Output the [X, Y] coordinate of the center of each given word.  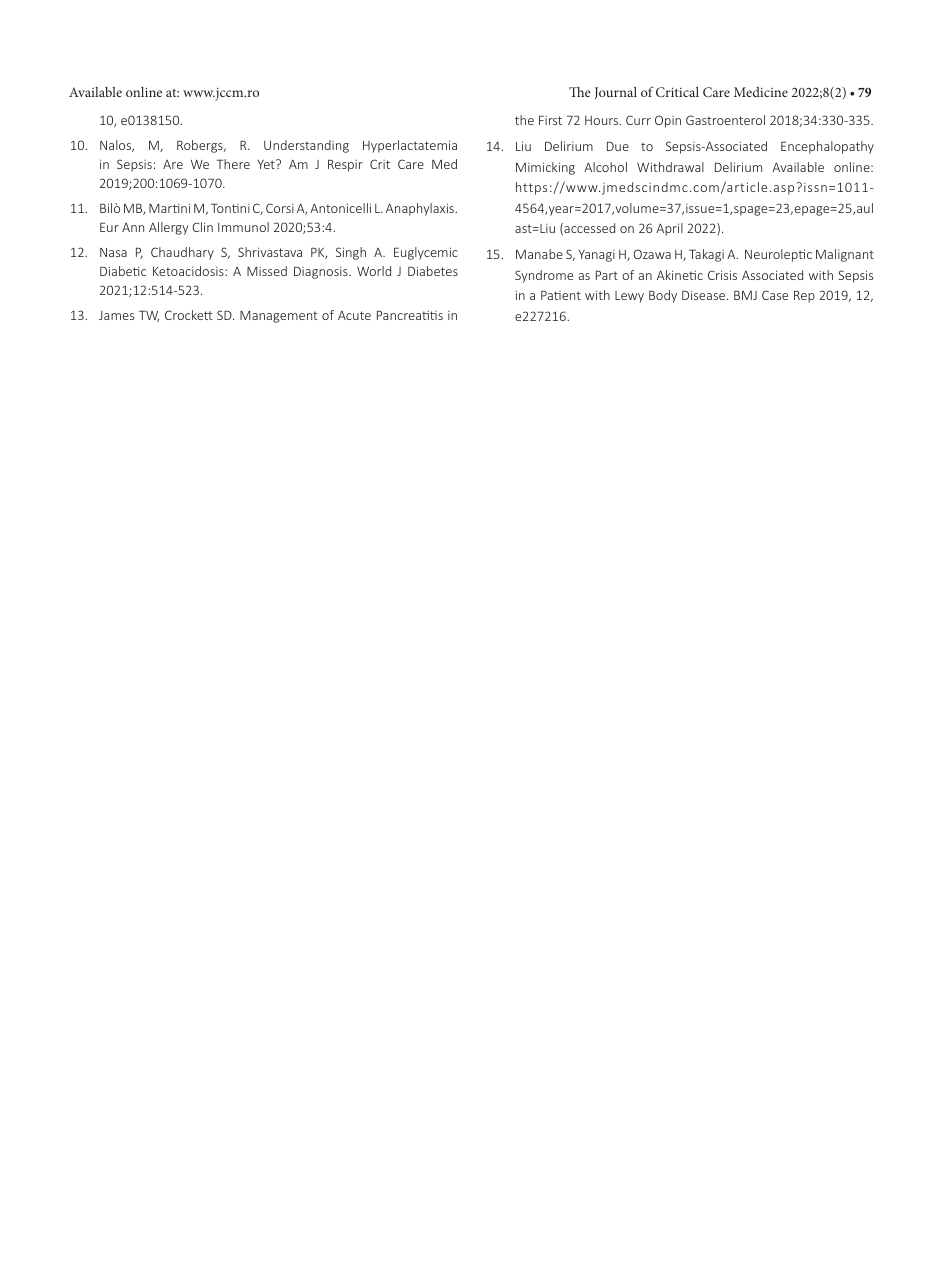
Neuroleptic [778, 255]
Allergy [169, 228]
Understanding [306, 146]
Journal [616, 92]
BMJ [745, 295]
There [233, 164]
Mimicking [545, 168]
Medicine [761, 92]
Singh [351, 253]
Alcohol [605, 167]
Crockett [189, 315]
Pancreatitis [410, 315]
